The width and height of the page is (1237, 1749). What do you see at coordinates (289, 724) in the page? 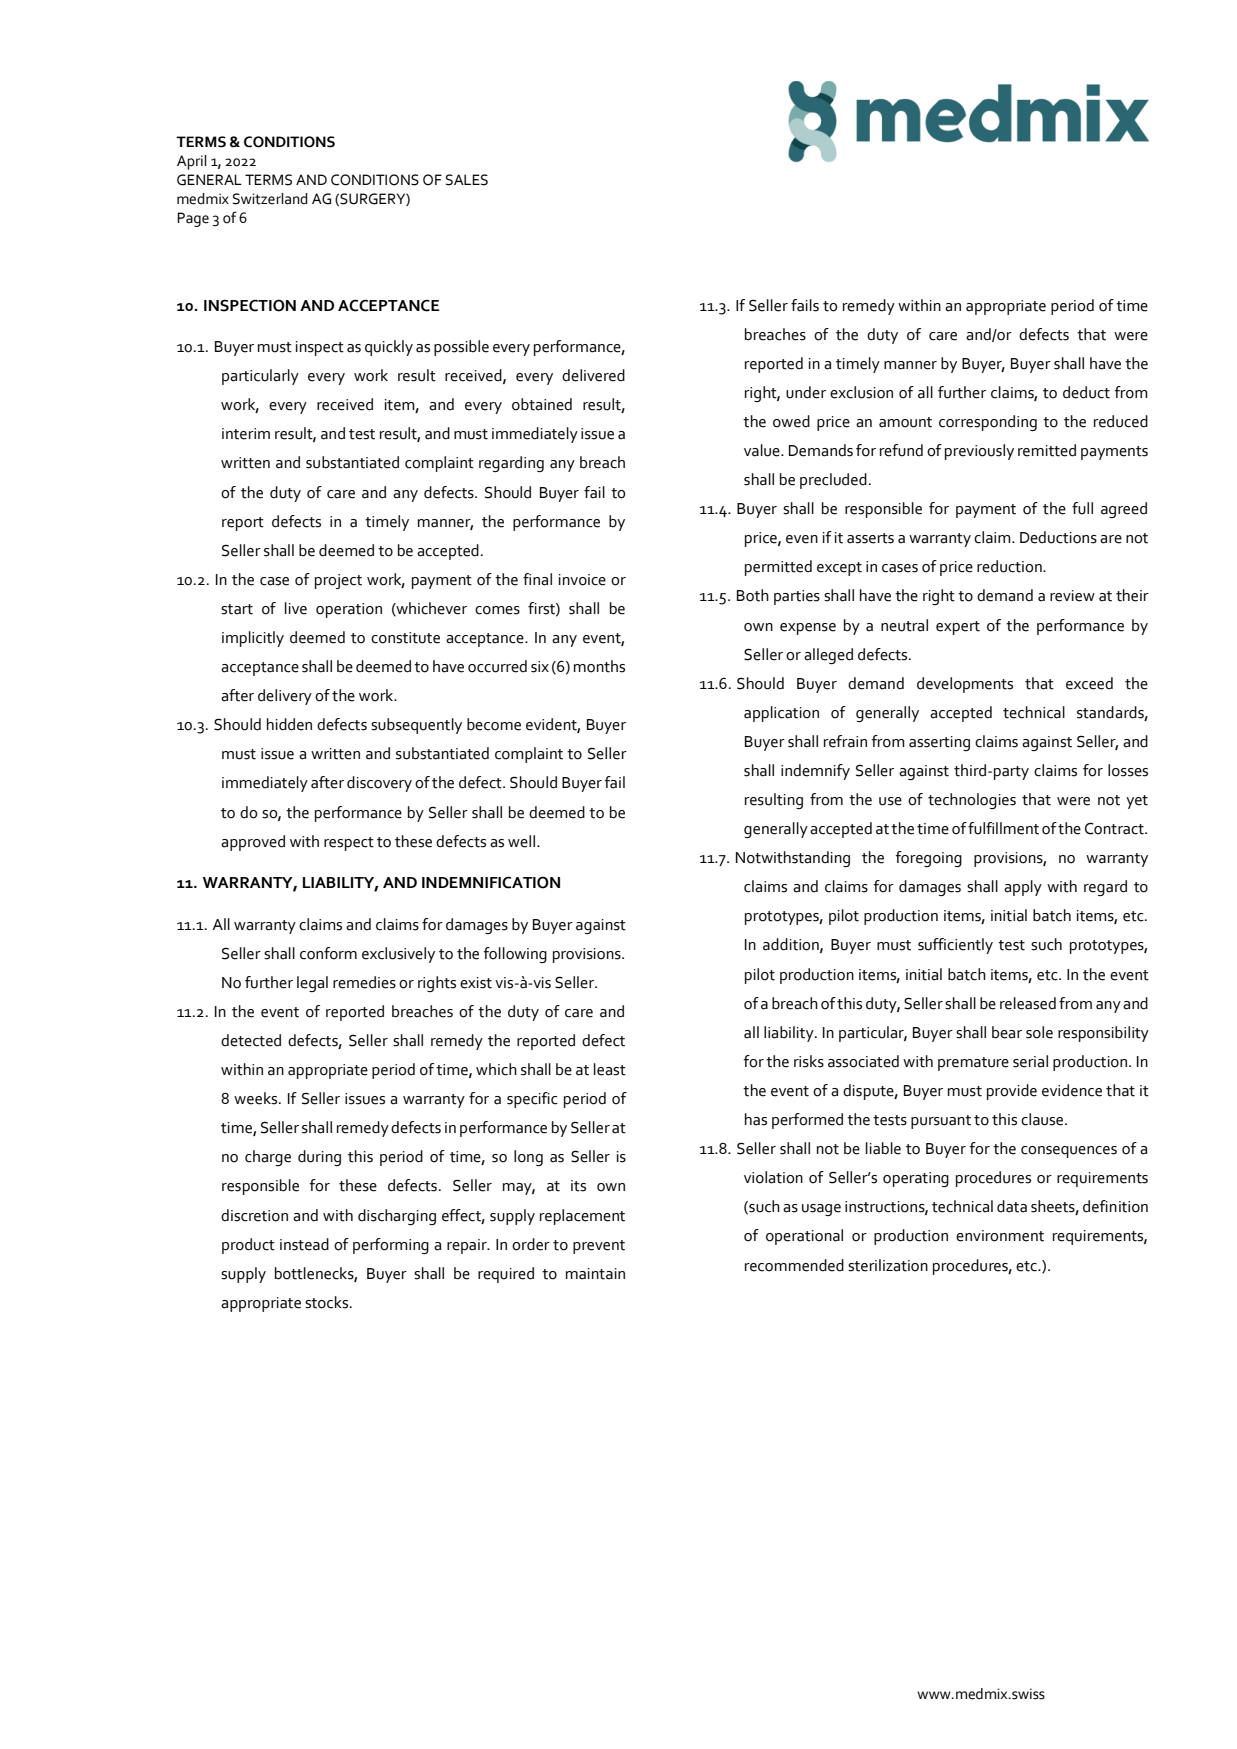
I see `hidden` at bounding box center [289, 724].
